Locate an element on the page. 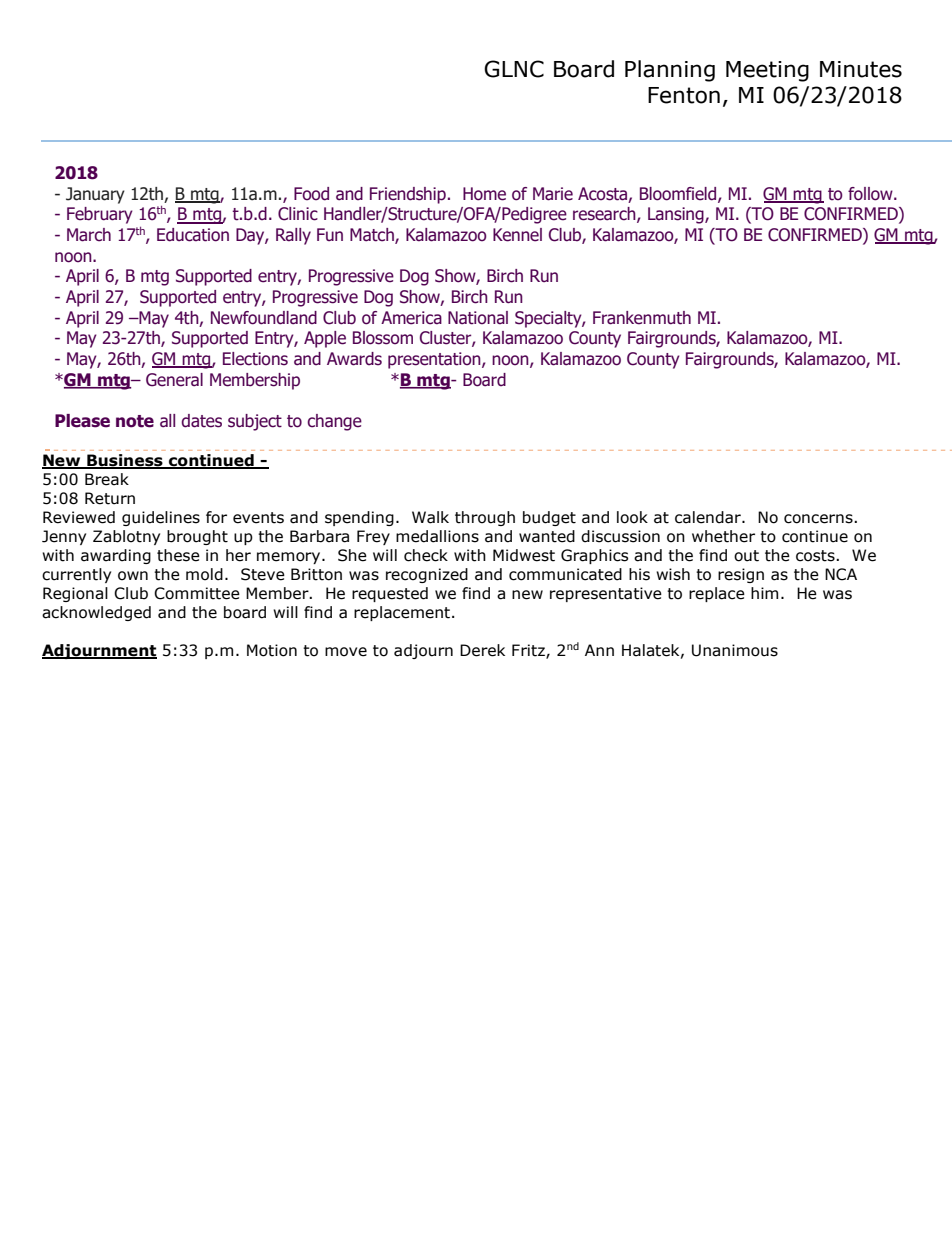 The image size is (952, 1233). January is located at coordinates (95, 195).
